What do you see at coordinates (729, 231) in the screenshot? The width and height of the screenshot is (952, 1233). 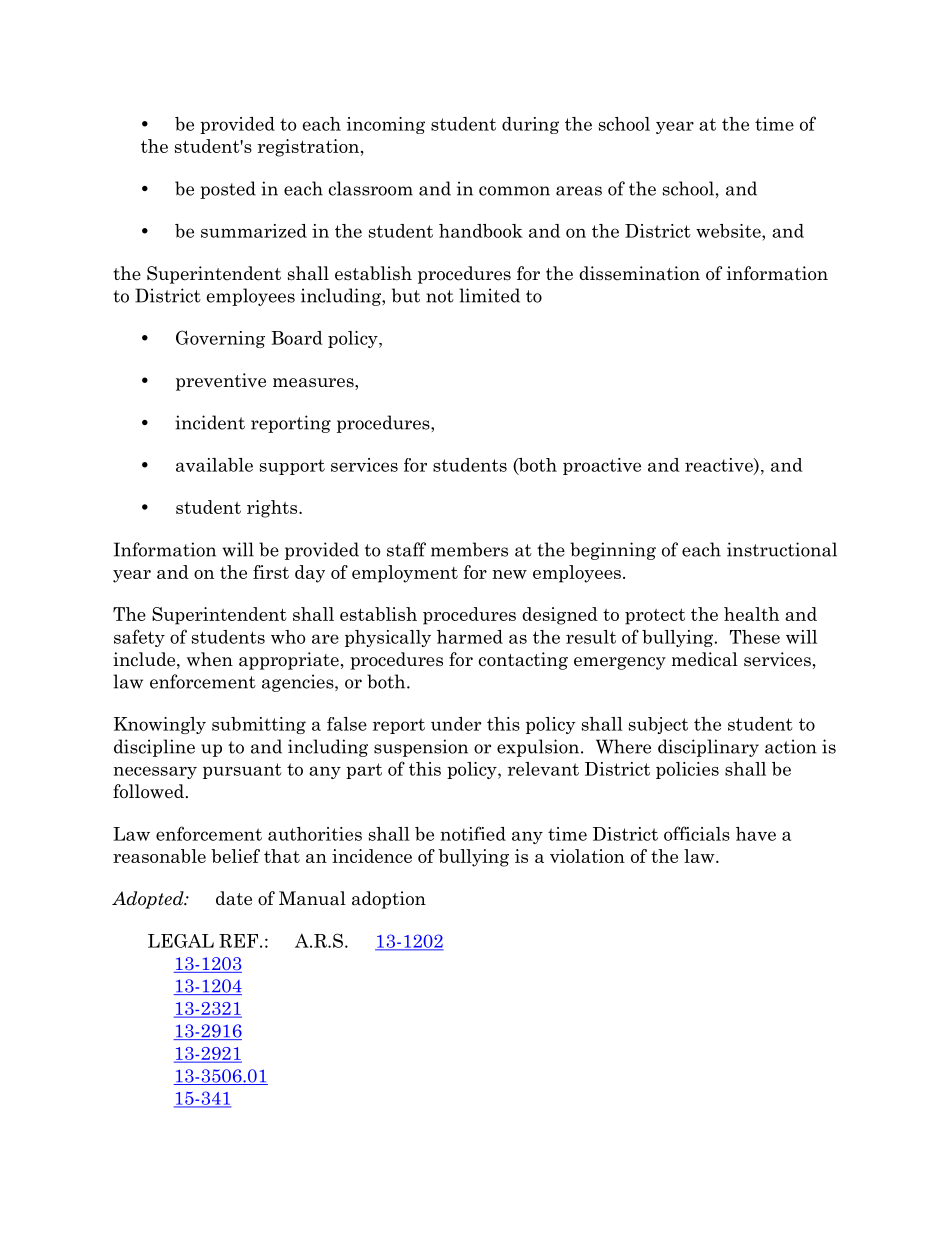 I see `website` at bounding box center [729, 231].
